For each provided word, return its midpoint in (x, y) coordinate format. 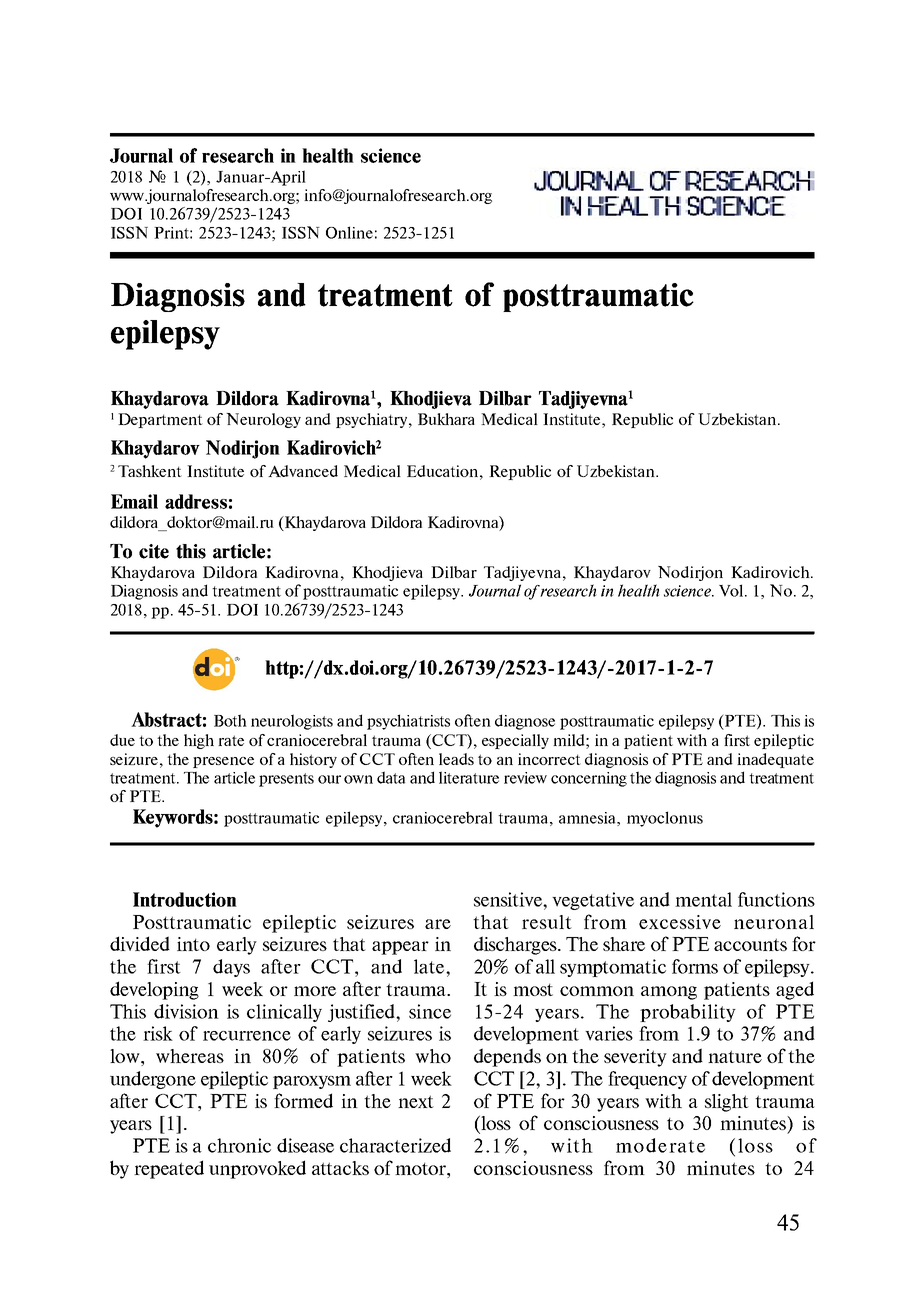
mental (703, 899)
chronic (239, 1145)
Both (230, 720)
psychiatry (373, 420)
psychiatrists (408, 722)
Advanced (303, 471)
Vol (732, 590)
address (196, 501)
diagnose (525, 722)
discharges (516, 945)
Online (349, 232)
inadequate (775, 760)
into (193, 944)
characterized (395, 1145)
